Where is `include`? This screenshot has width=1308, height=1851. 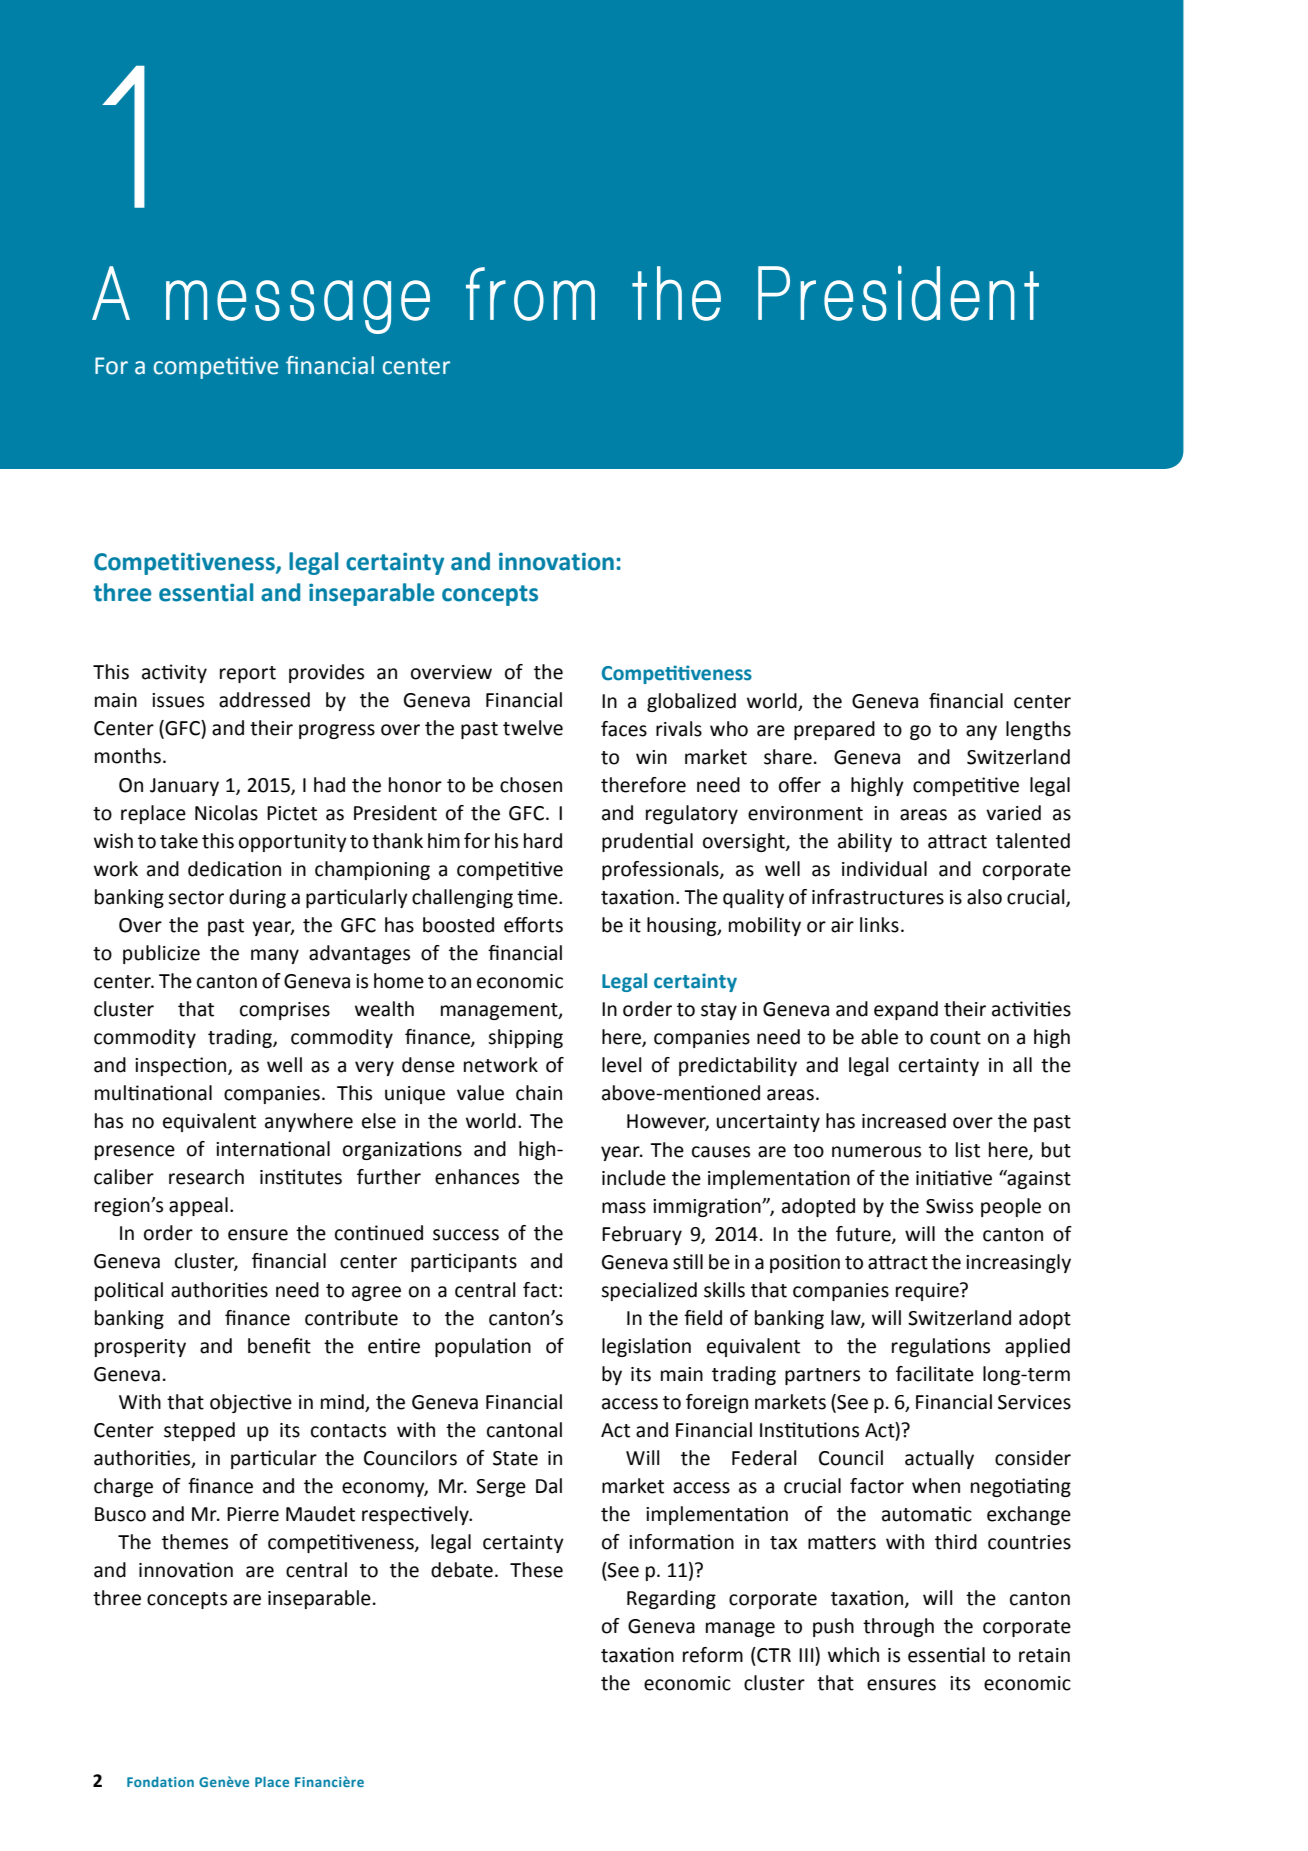 include is located at coordinates (634, 1178).
